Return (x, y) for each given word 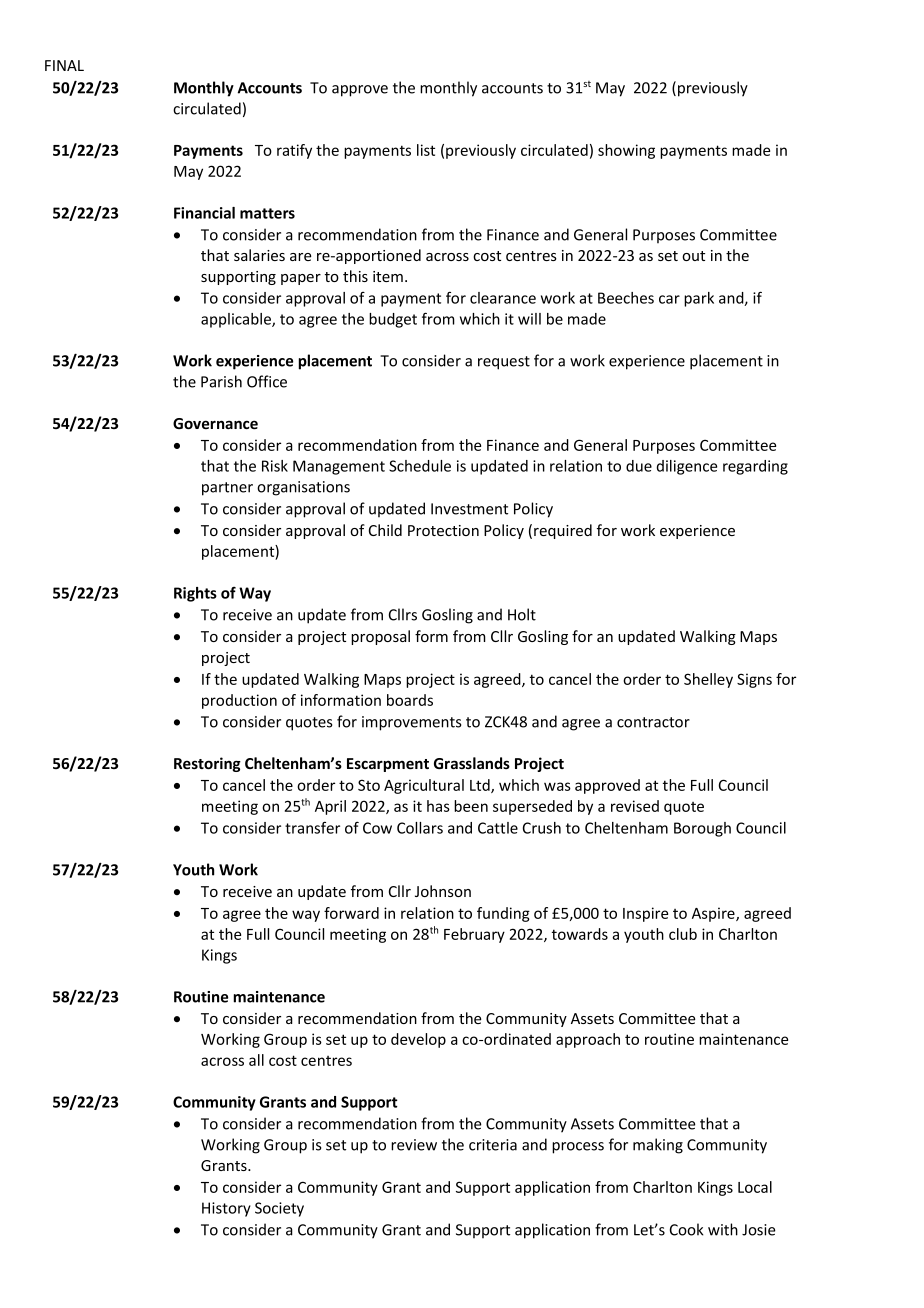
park (699, 299)
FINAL (64, 65)
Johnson (443, 891)
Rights (195, 594)
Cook (686, 1229)
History (226, 1209)
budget (393, 320)
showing (626, 151)
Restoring (207, 764)
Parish (221, 381)
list (426, 150)
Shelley (708, 680)
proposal (380, 637)
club (683, 934)
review (414, 1145)
